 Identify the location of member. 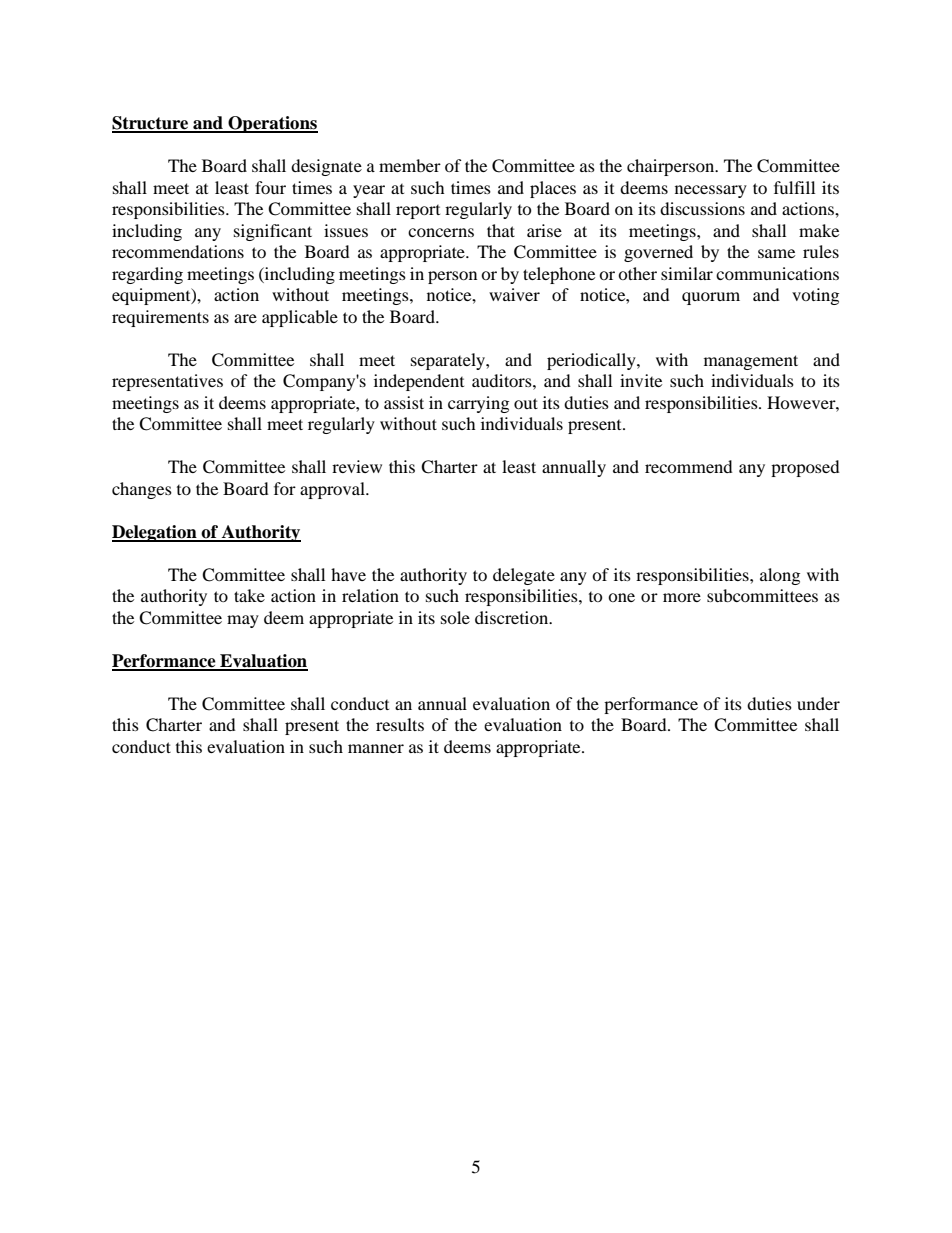
(410, 165).
